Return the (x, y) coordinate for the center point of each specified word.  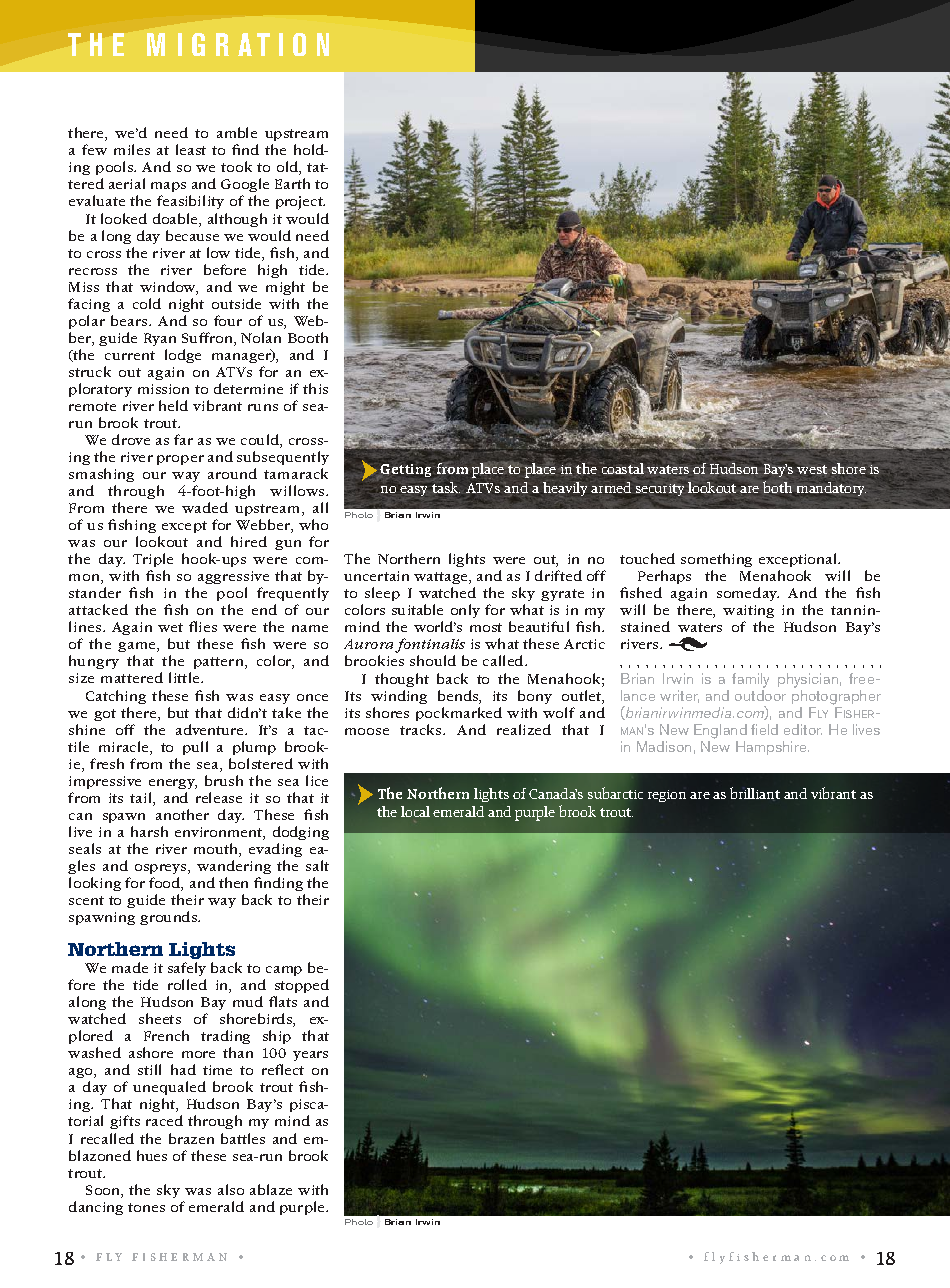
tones (146, 1207)
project (300, 203)
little (185, 677)
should (433, 660)
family (750, 680)
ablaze (271, 1189)
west (812, 469)
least (191, 149)
